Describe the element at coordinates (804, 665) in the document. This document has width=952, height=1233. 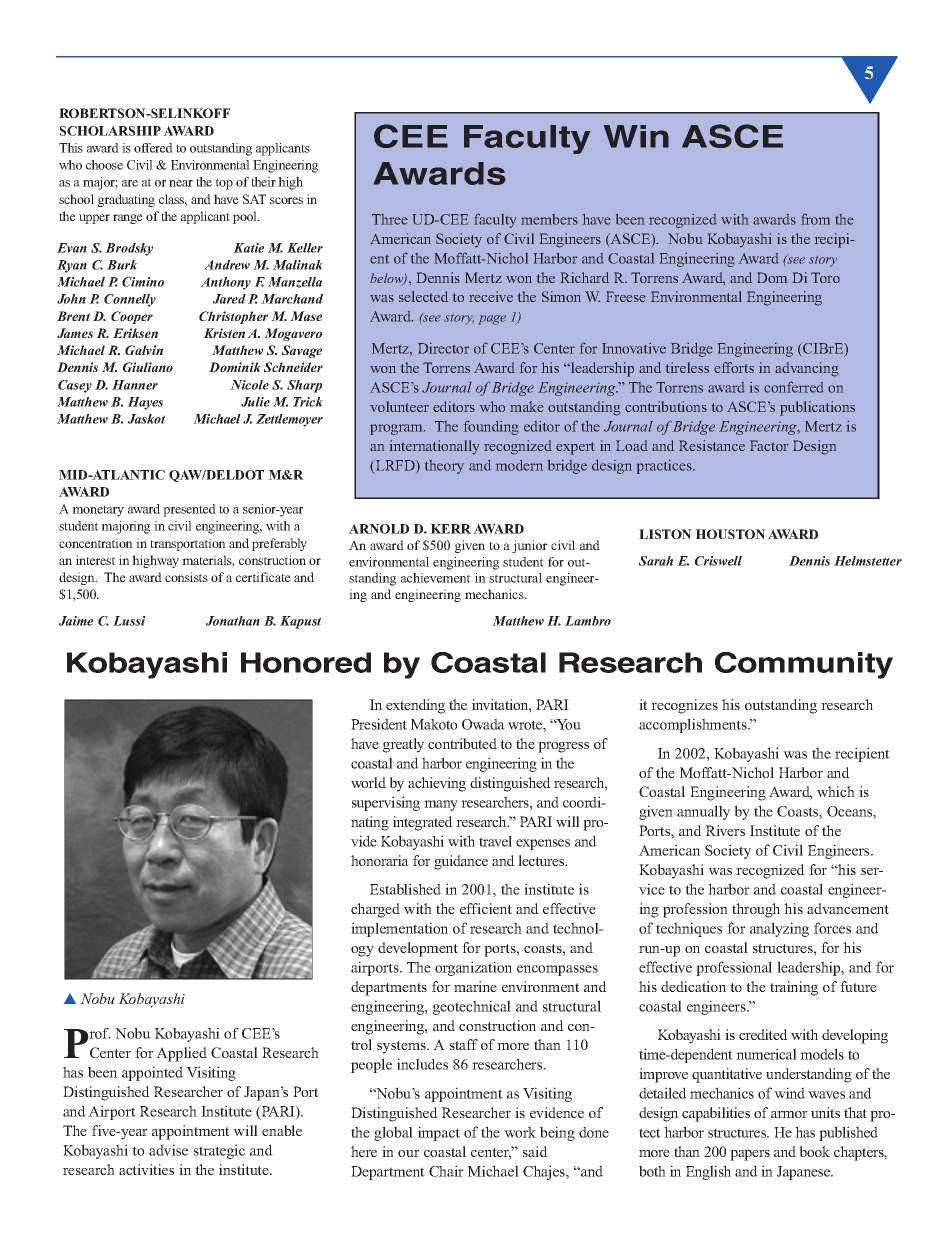
I see `Community` at that location.
